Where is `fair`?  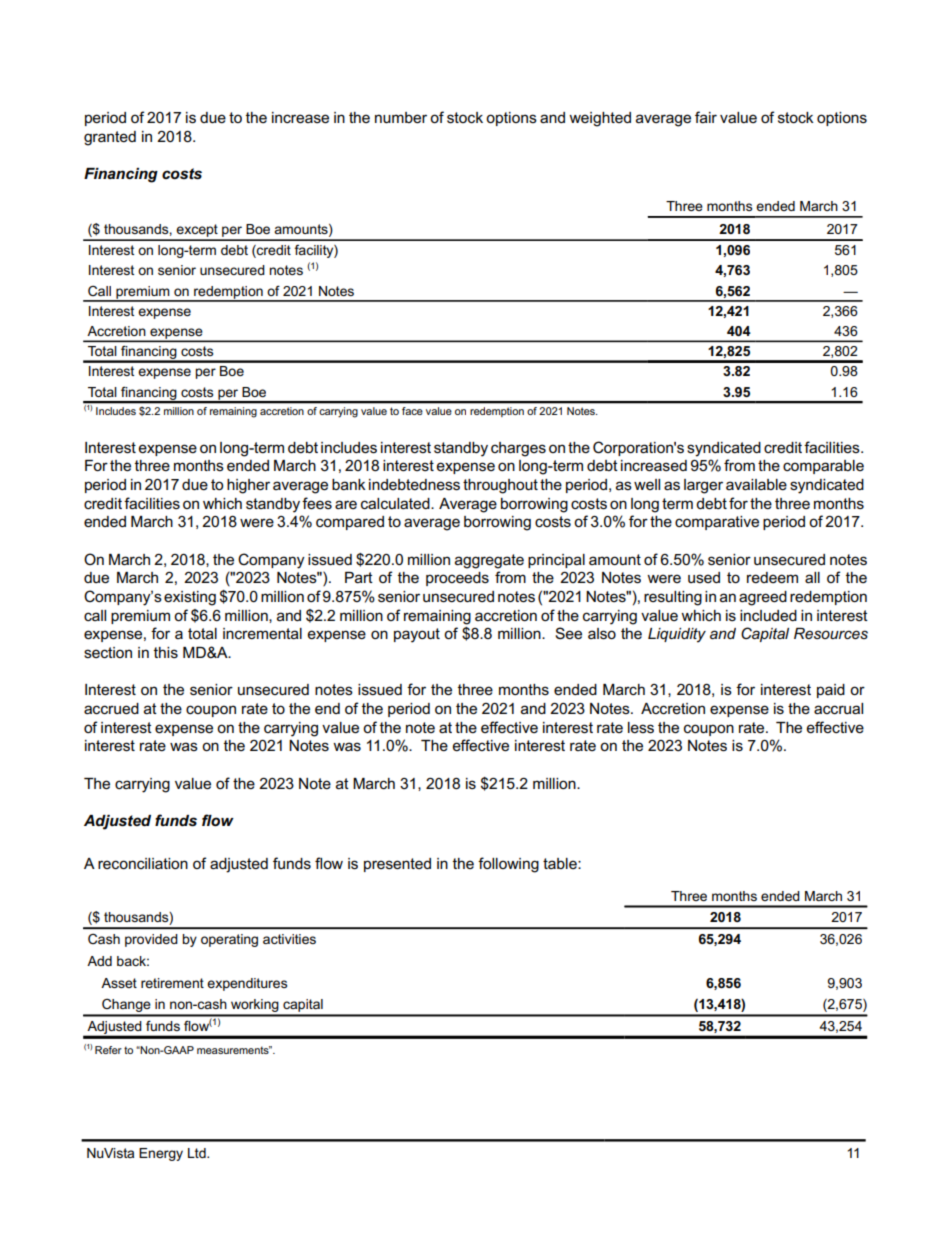 fair is located at coordinates (706, 117).
